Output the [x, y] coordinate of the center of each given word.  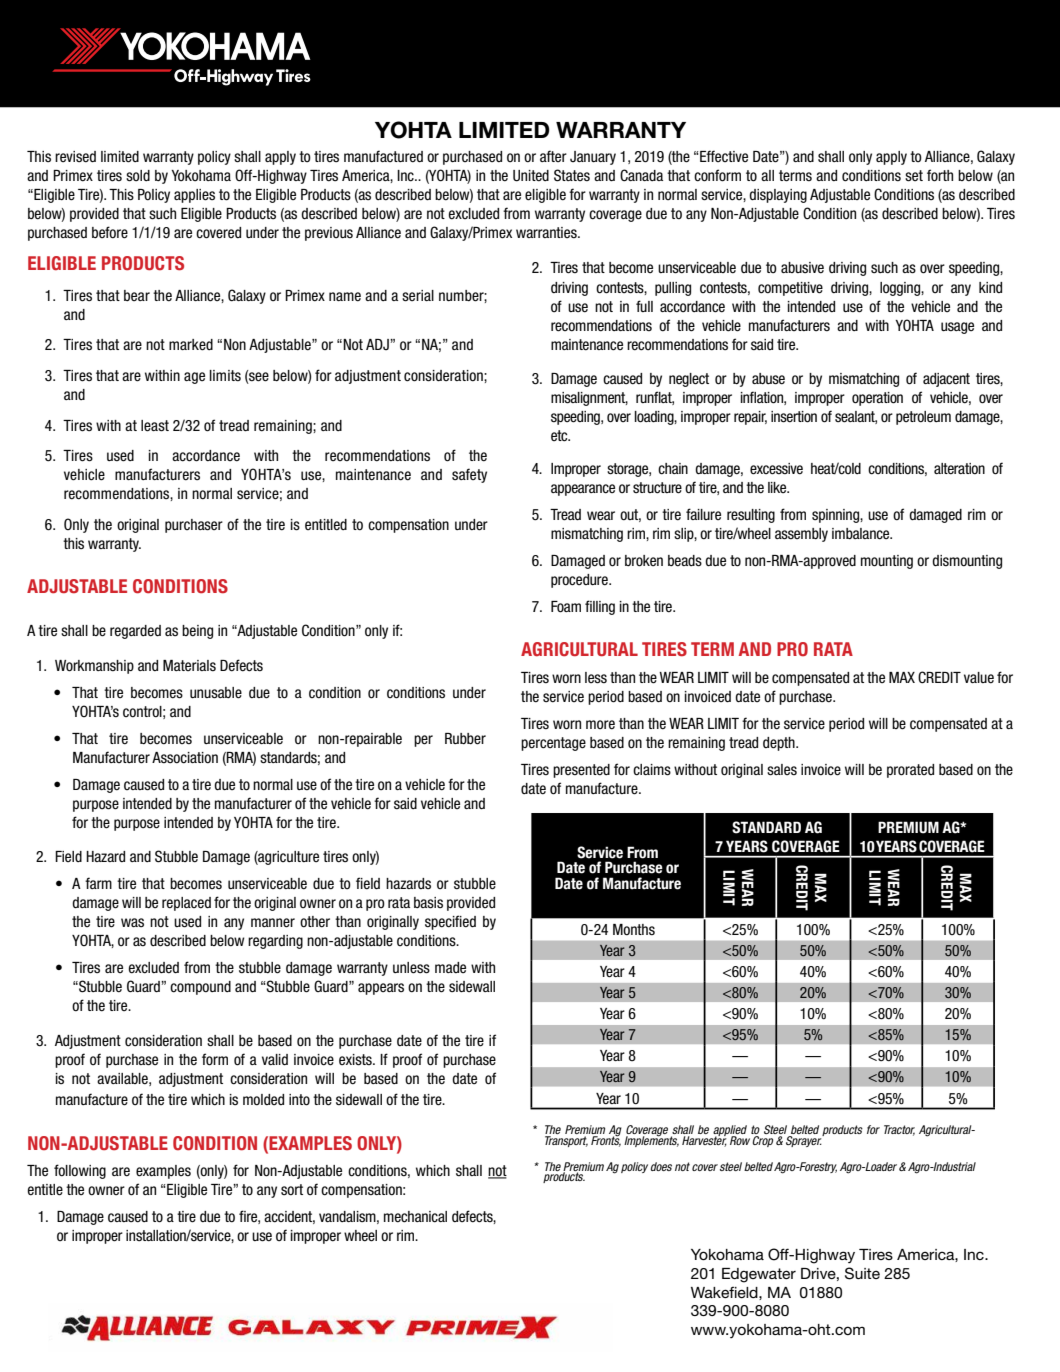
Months [634, 930]
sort [292, 1190]
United [531, 176]
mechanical [415, 1217]
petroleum [923, 418]
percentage [553, 744]
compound [200, 988]
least [155, 426]
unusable [216, 693]
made [450, 967]
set [914, 176]
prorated [910, 771]
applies [194, 196]
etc [560, 436]
